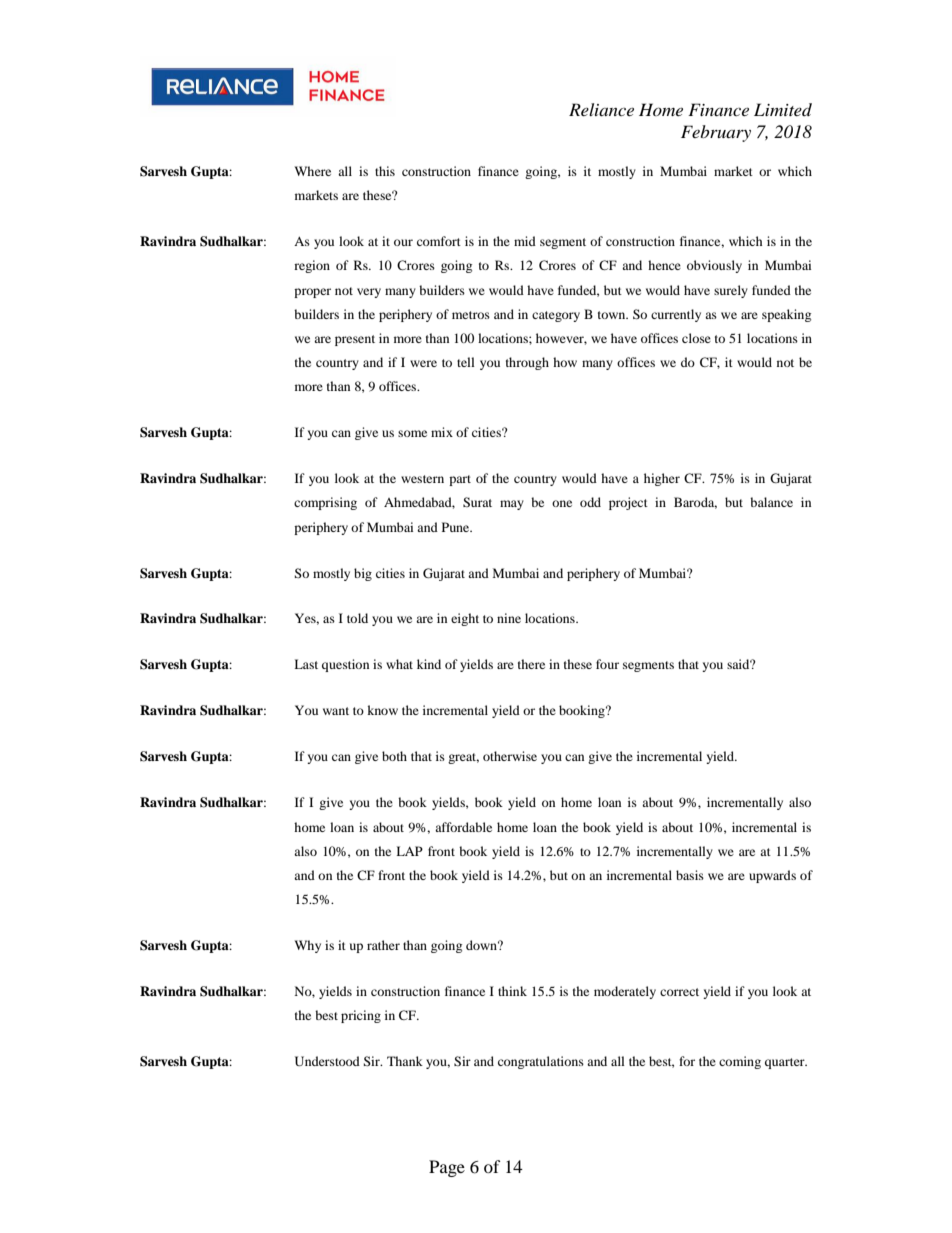 The height and width of the screenshot is (1233, 952). What do you see at coordinates (385, 171) in the screenshot?
I see `this` at bounding box center [385, 171].
